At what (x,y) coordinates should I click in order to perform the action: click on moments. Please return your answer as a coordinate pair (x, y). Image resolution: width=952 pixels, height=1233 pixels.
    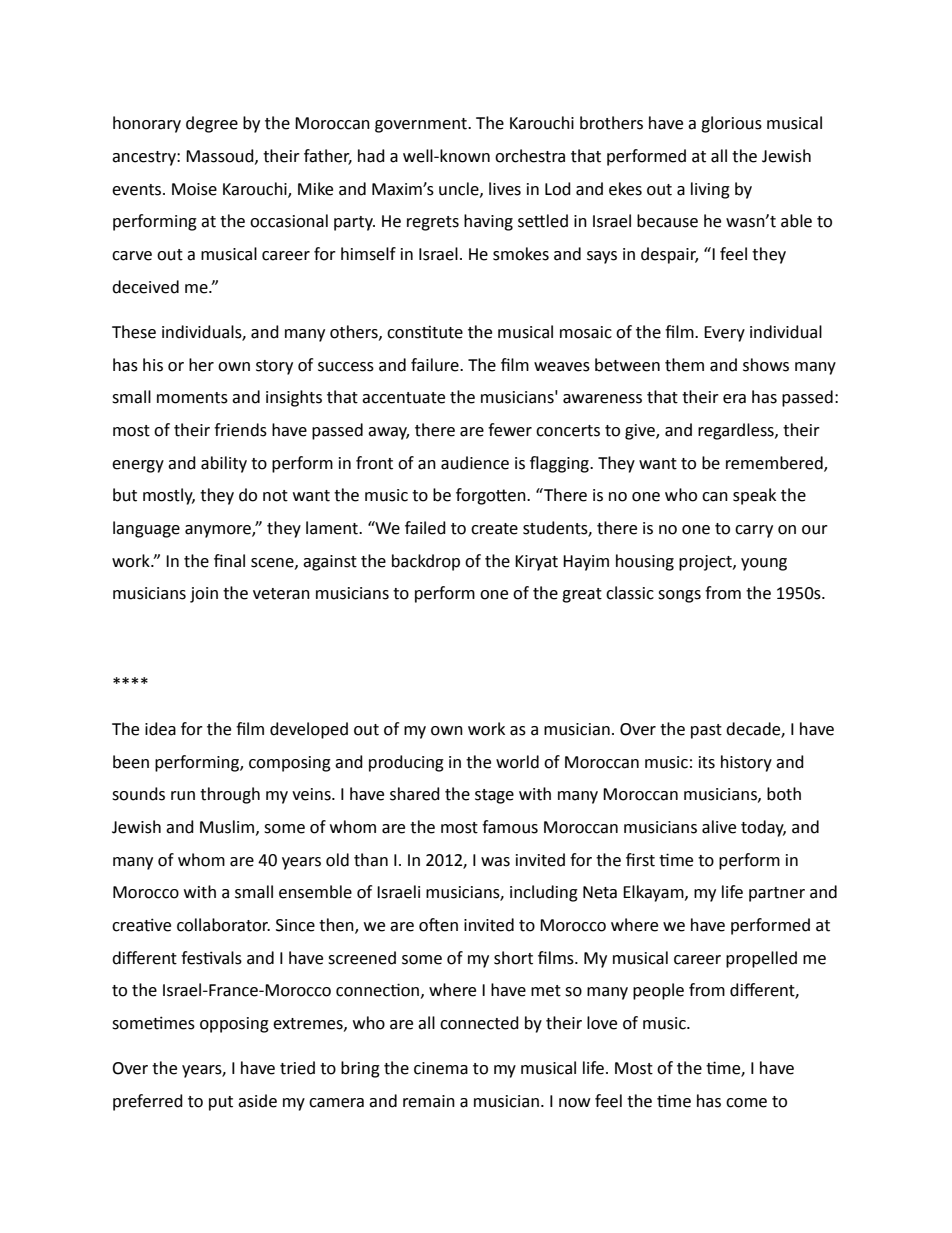
    Looking at the image, I should click on (192, 398).
